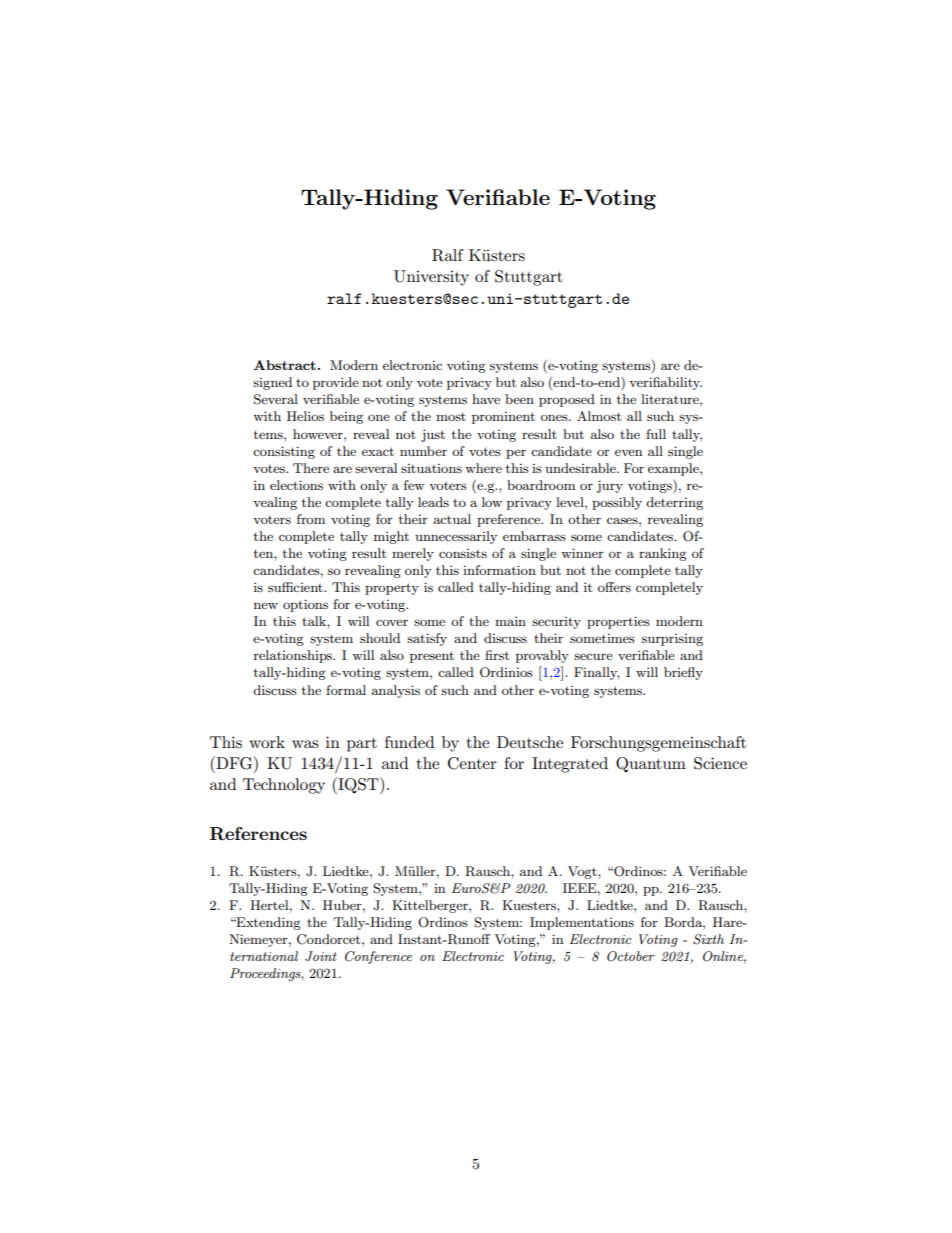 The image size is (952, 1233). Describe the element at coordinates (483, 468) in the screenshot. I see `where` at that location.
